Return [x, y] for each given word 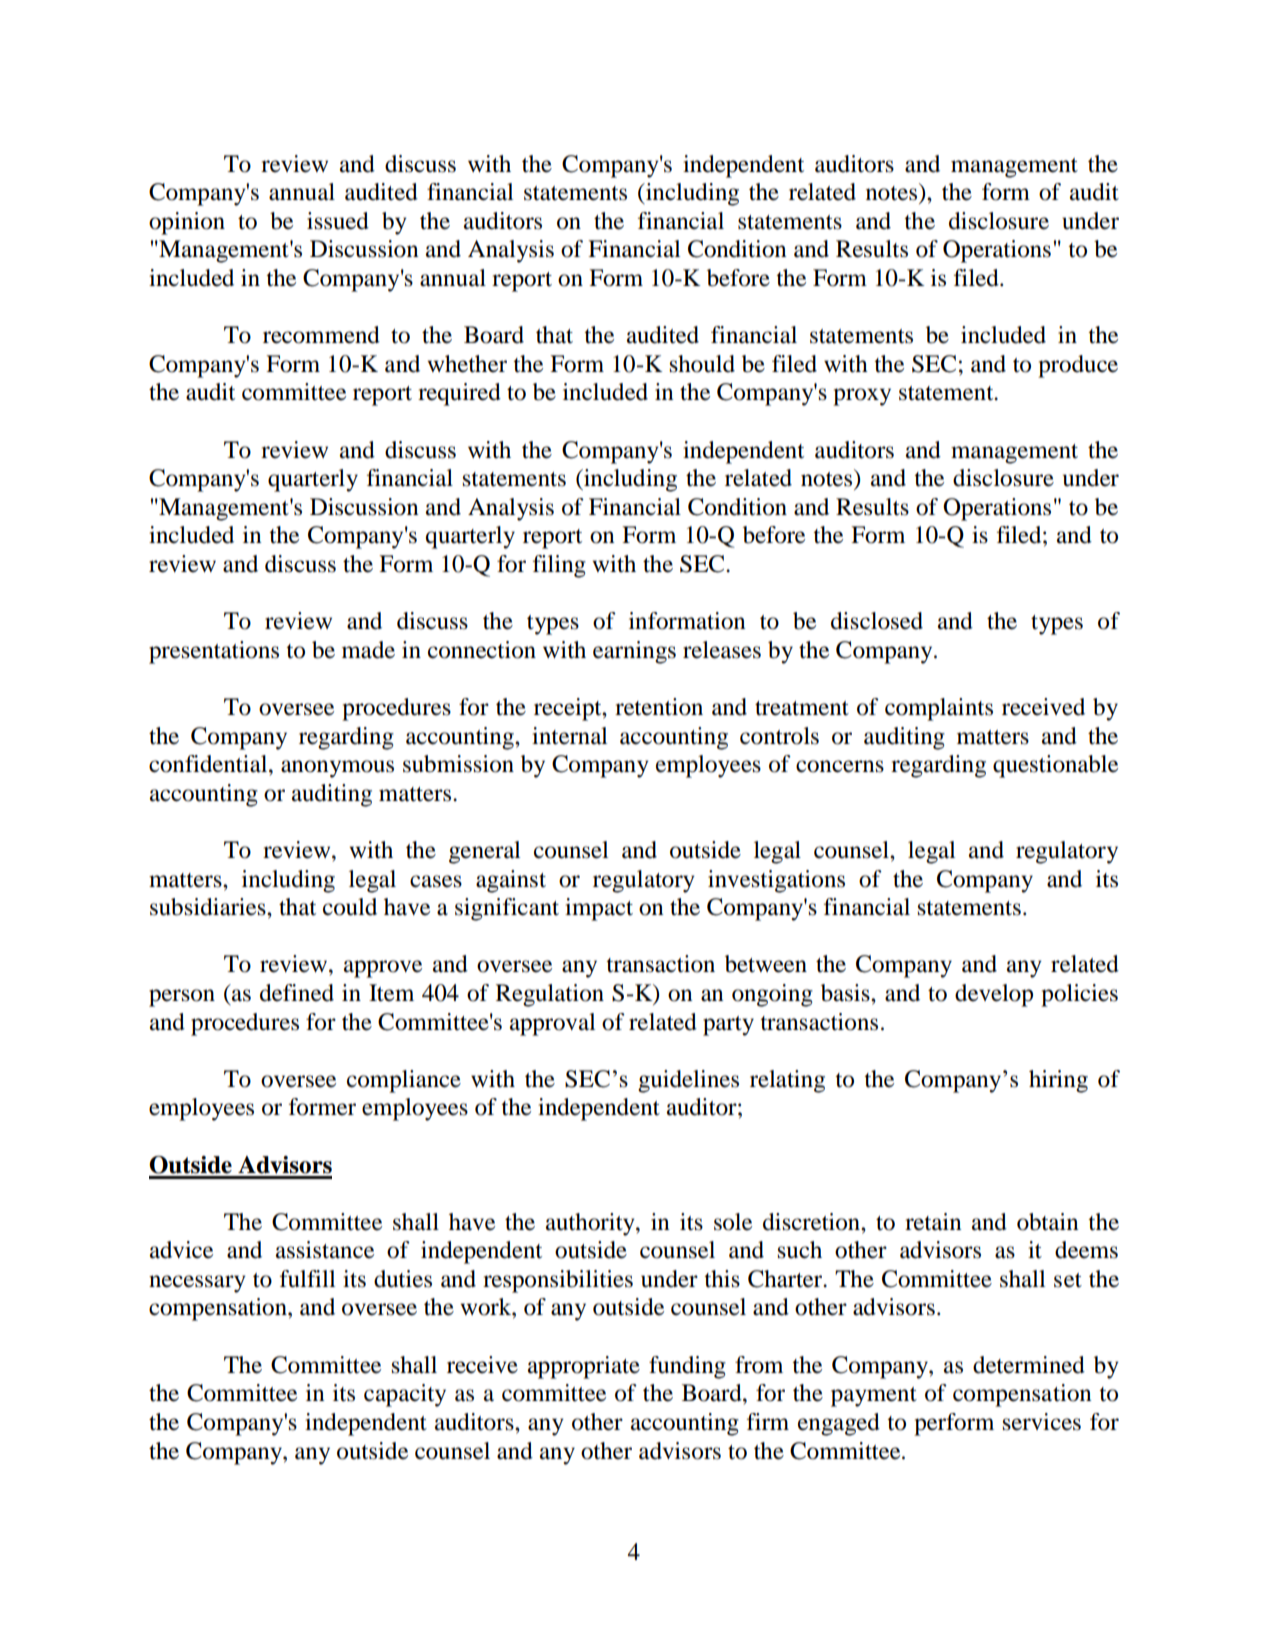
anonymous [337, 769]
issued [338, 221]
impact [599, 909]
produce [1078, 366]
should [702, 364]
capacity [405, 1395]
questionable [1055, 766]
